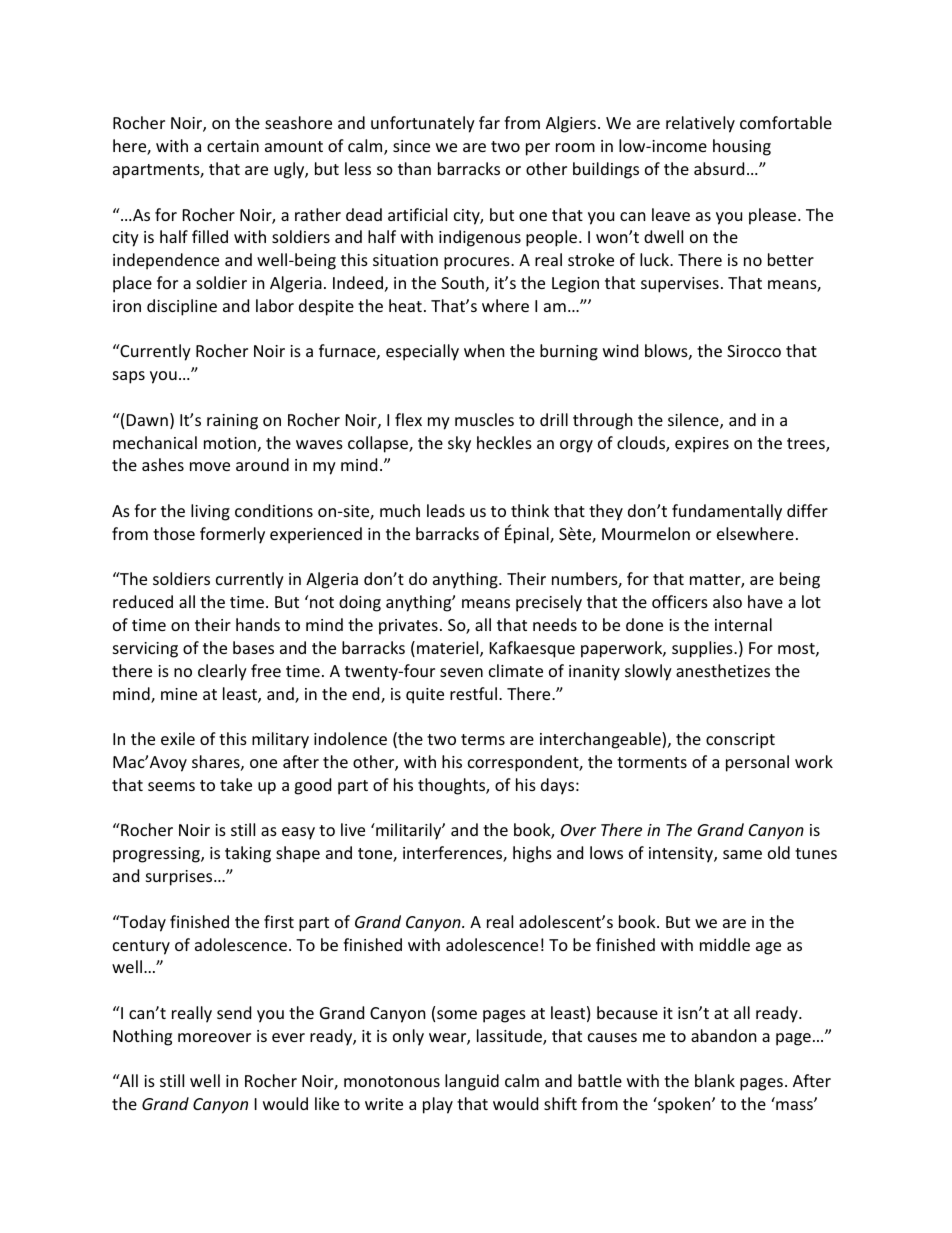 This screenshot has width=952, height=1233. What do you see at coordinates (210, 512) in the screenshot?
I see `living` at bounding box center [210, 512].
